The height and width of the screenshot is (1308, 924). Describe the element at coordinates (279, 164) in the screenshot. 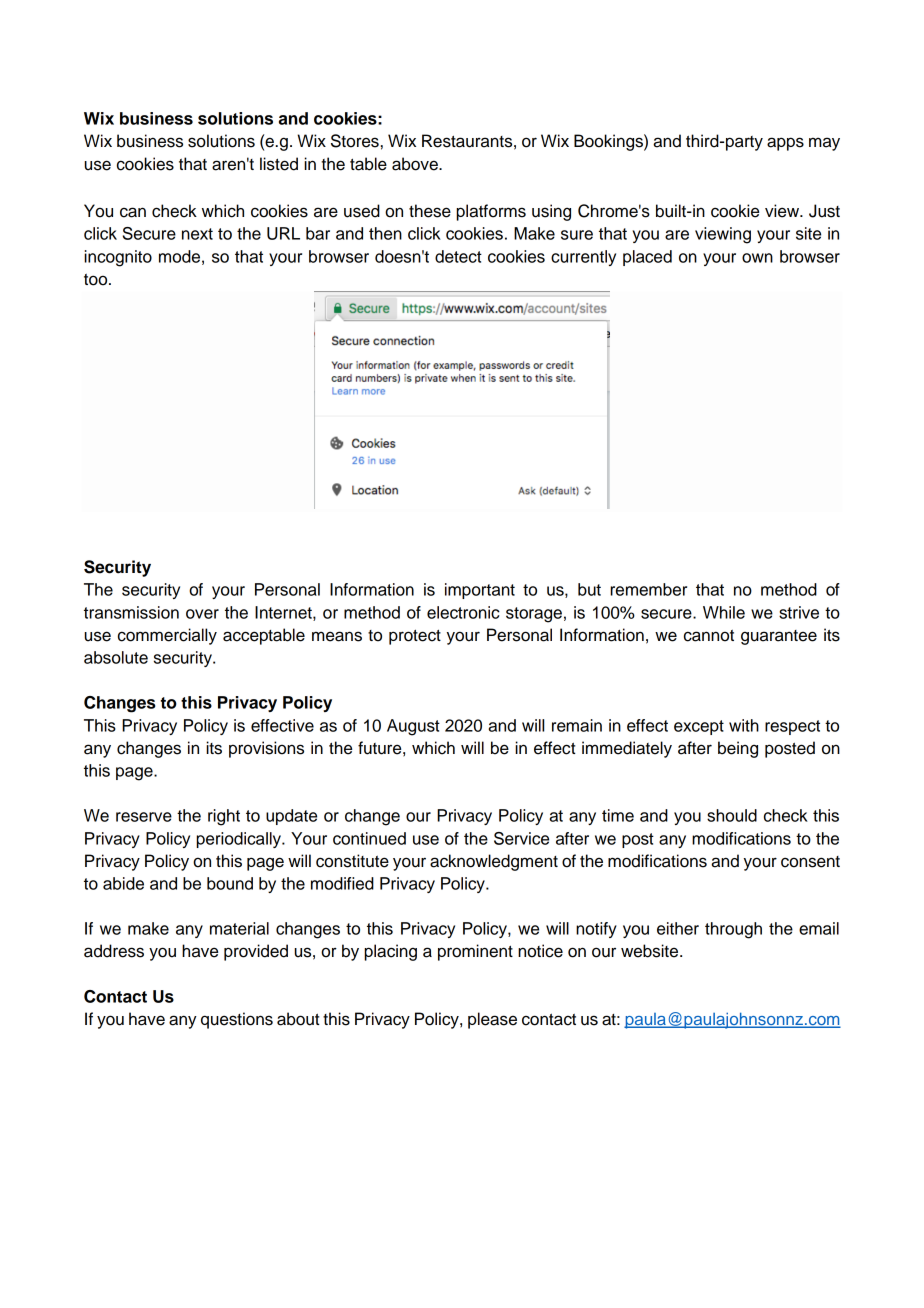

I see `listed` at that location.
